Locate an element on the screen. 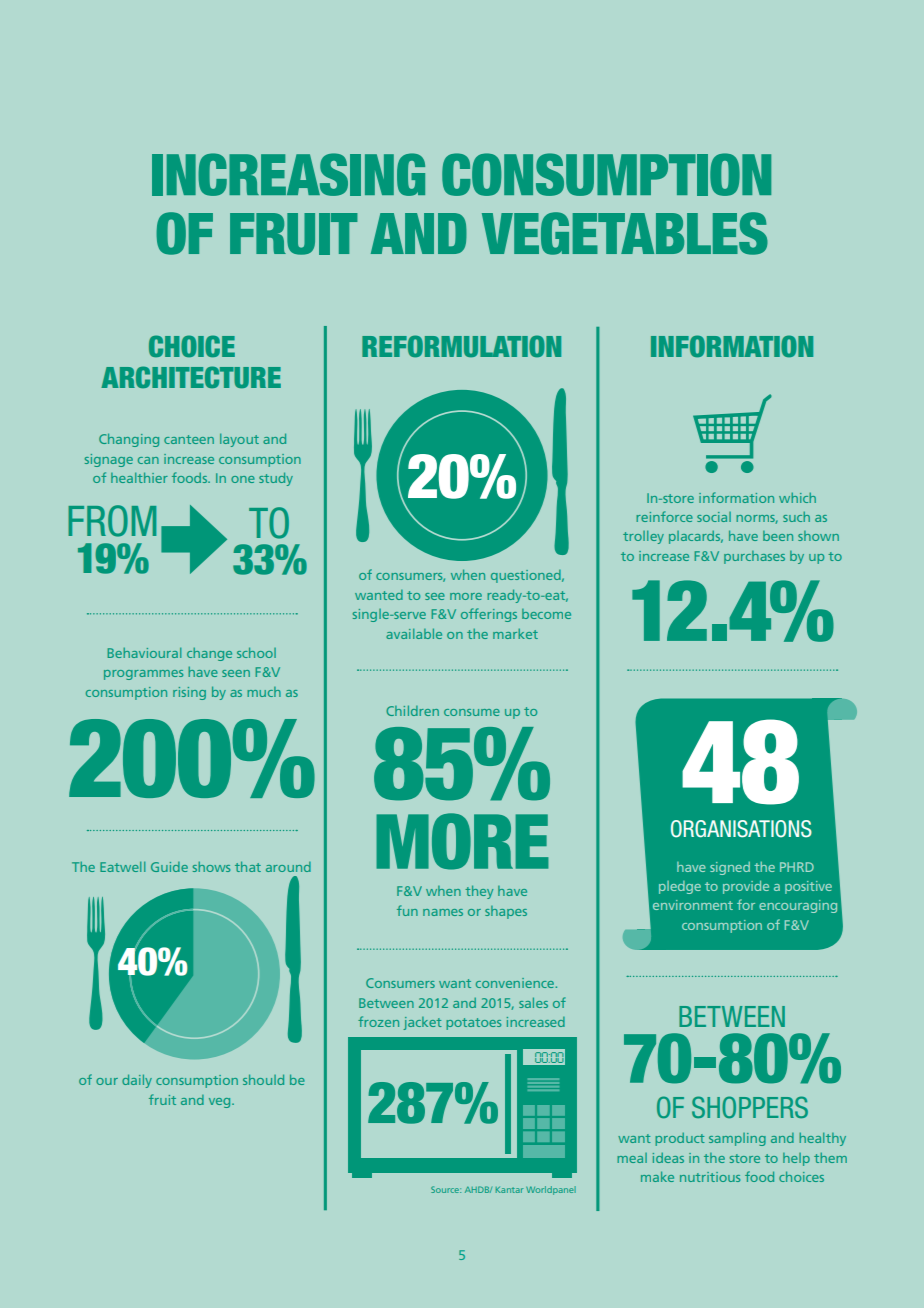 This screenshot has width=924, height=1308. REFORMULATION is located at coordinates (461, 346).
